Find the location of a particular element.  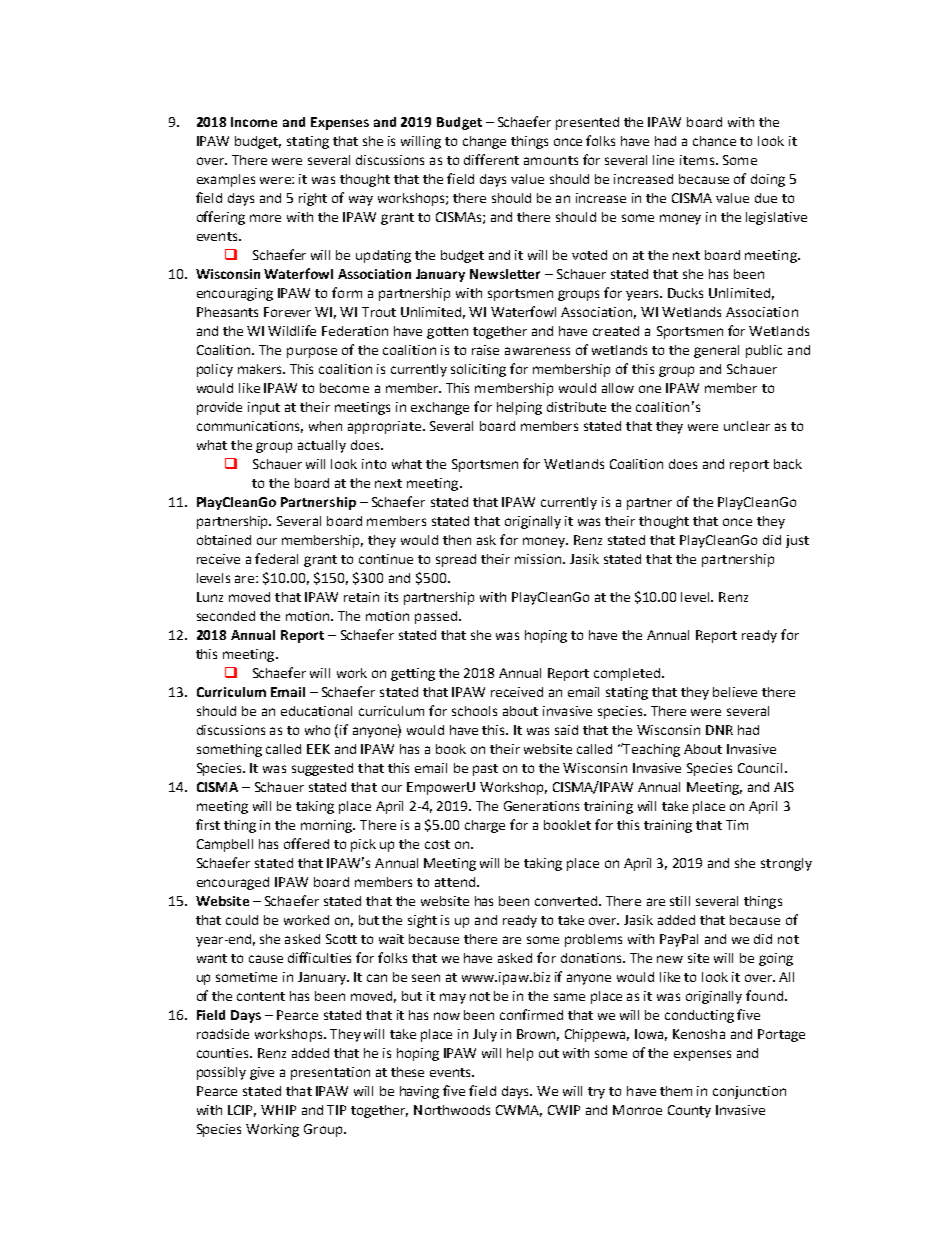

past is located at coordinates (485, 770).
